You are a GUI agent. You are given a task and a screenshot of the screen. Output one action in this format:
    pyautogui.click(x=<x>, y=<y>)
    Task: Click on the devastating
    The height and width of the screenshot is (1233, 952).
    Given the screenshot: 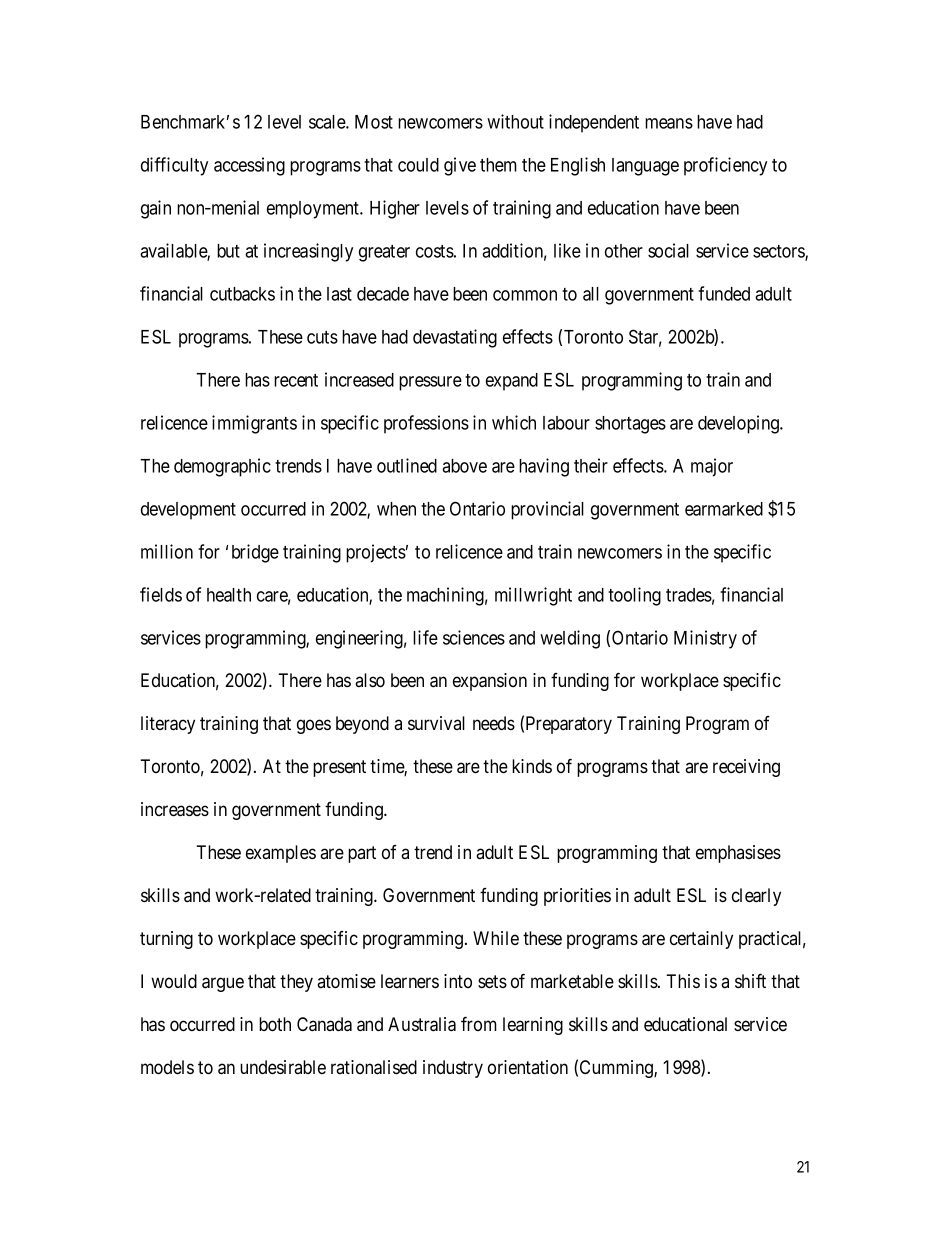 What is the action you would take?
    pyautogui.click(x=455, y=338)
